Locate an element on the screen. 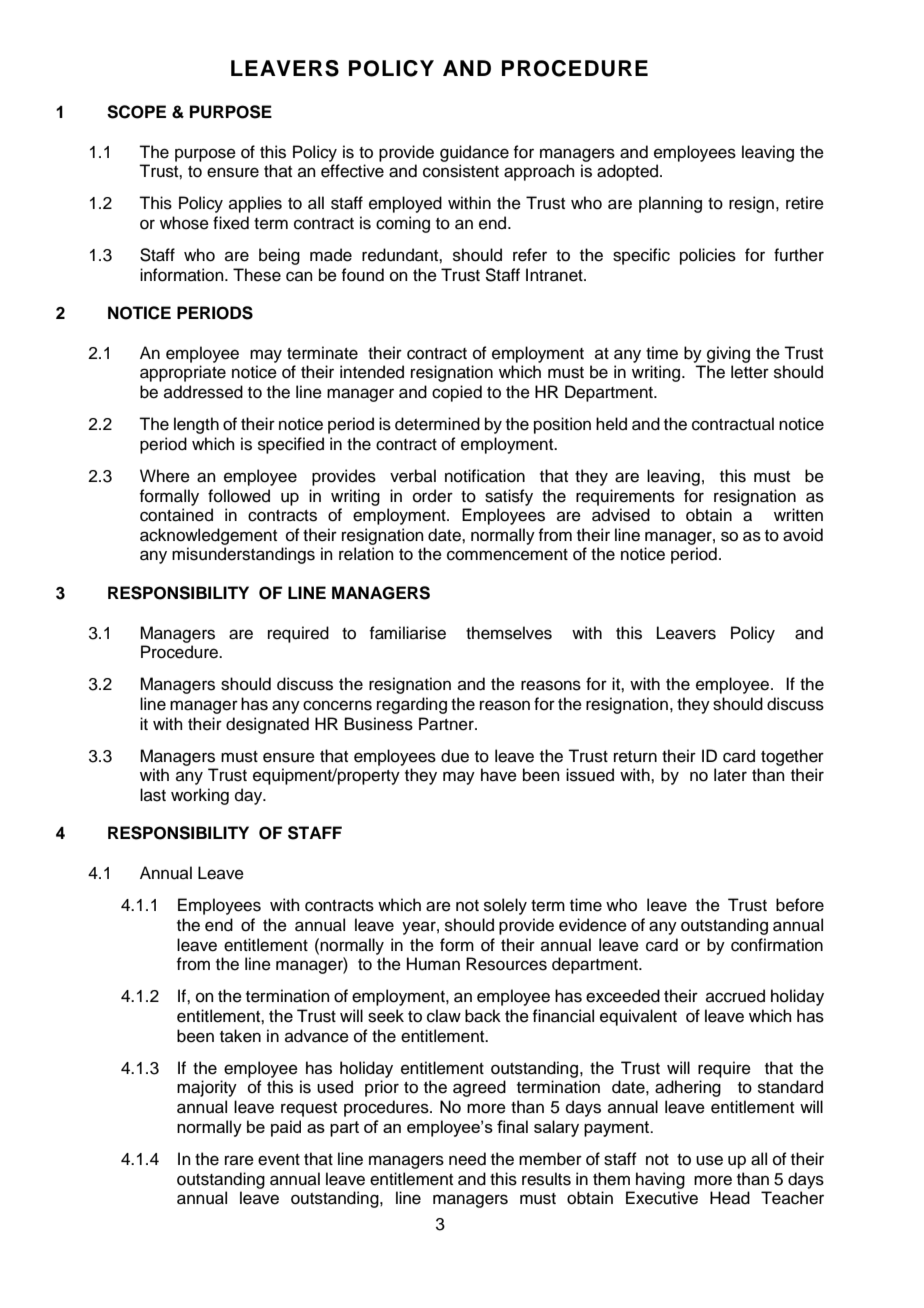 The height and width of the screenshot is (1308, 924). later is located at coordinates (730, 775).
